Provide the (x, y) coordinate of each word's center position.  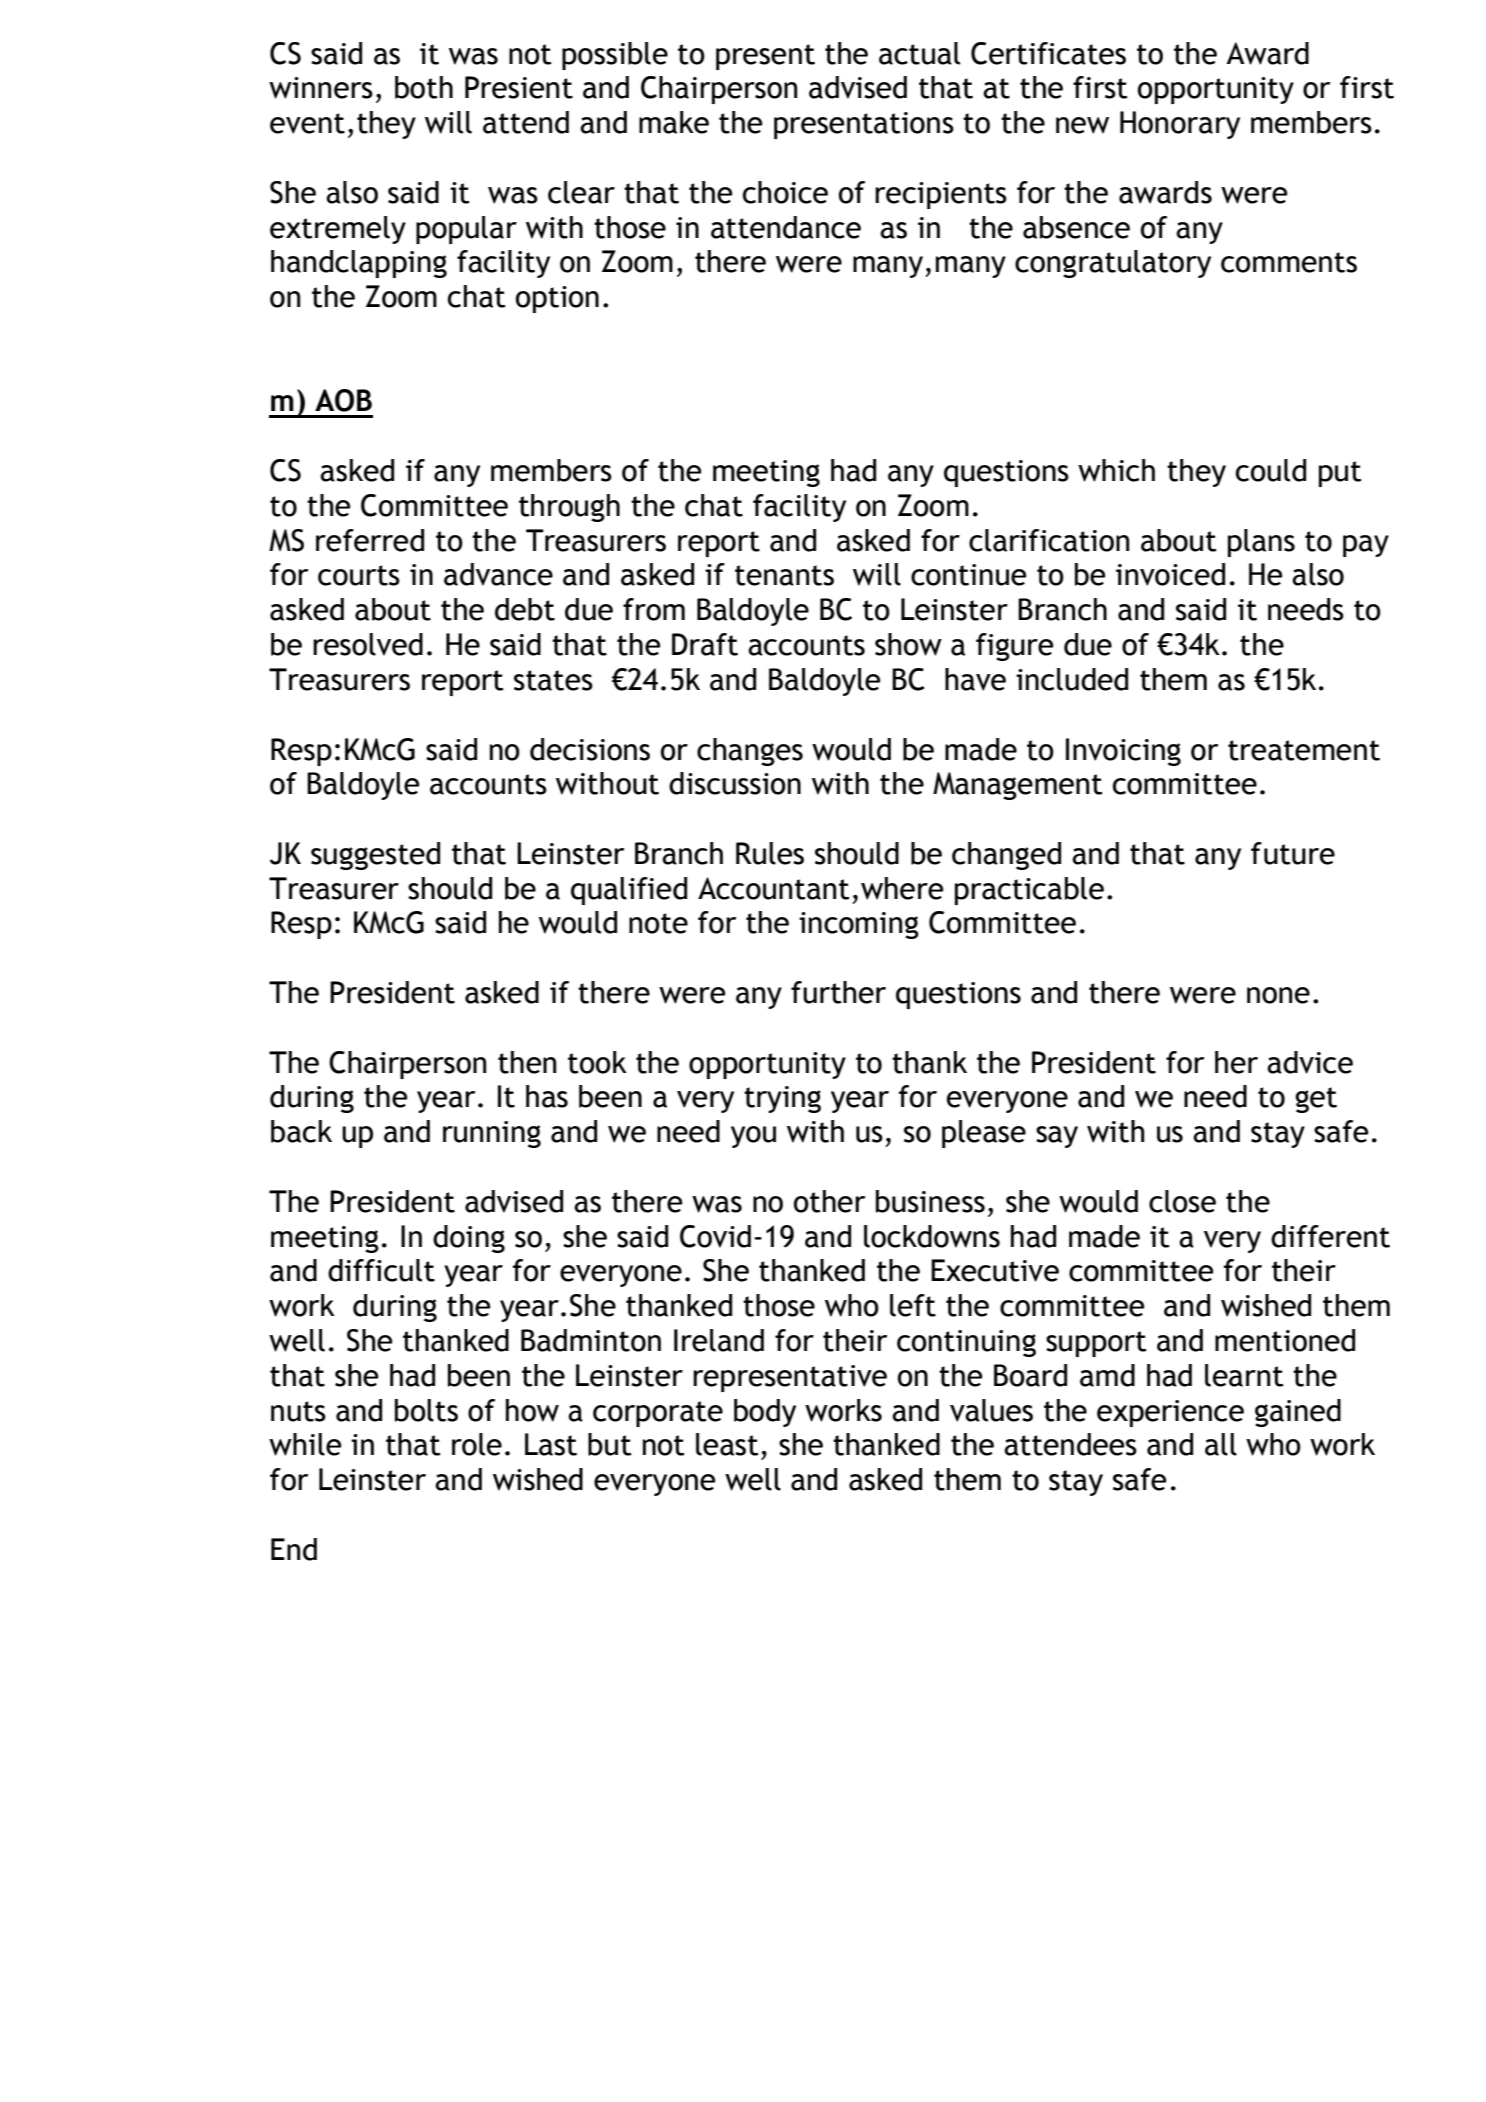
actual (919, 53)
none (1278, 995)
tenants (784, 575)
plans (1261, 543)
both (424, 87)
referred (370, 540)
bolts (426, 1410)
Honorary (1180, 125)
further (838, 992)
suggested (375, 856)
